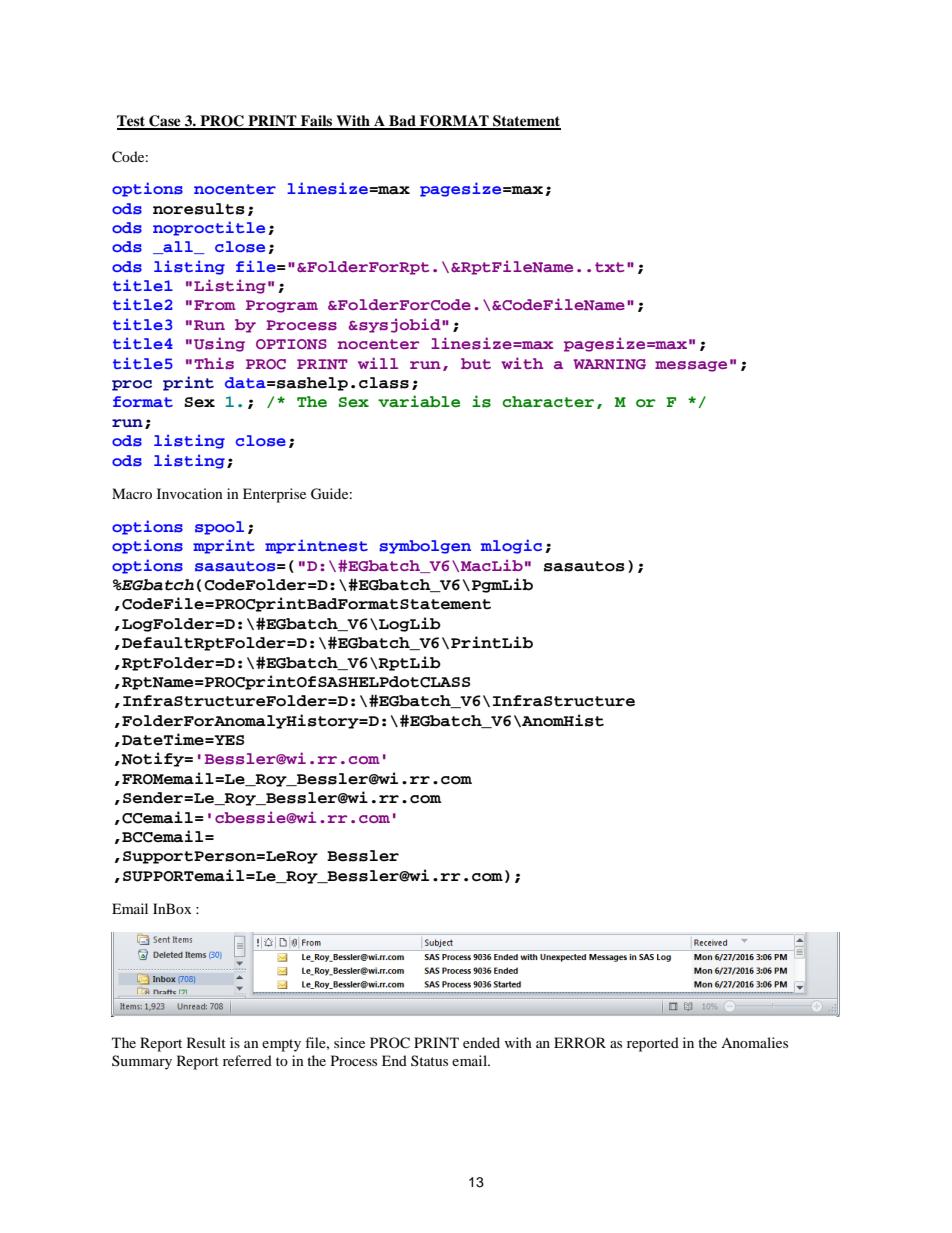  What do you see at coordinates (429, 1060) in the image?
I see `Status` at bounding box center [429, 1060].
